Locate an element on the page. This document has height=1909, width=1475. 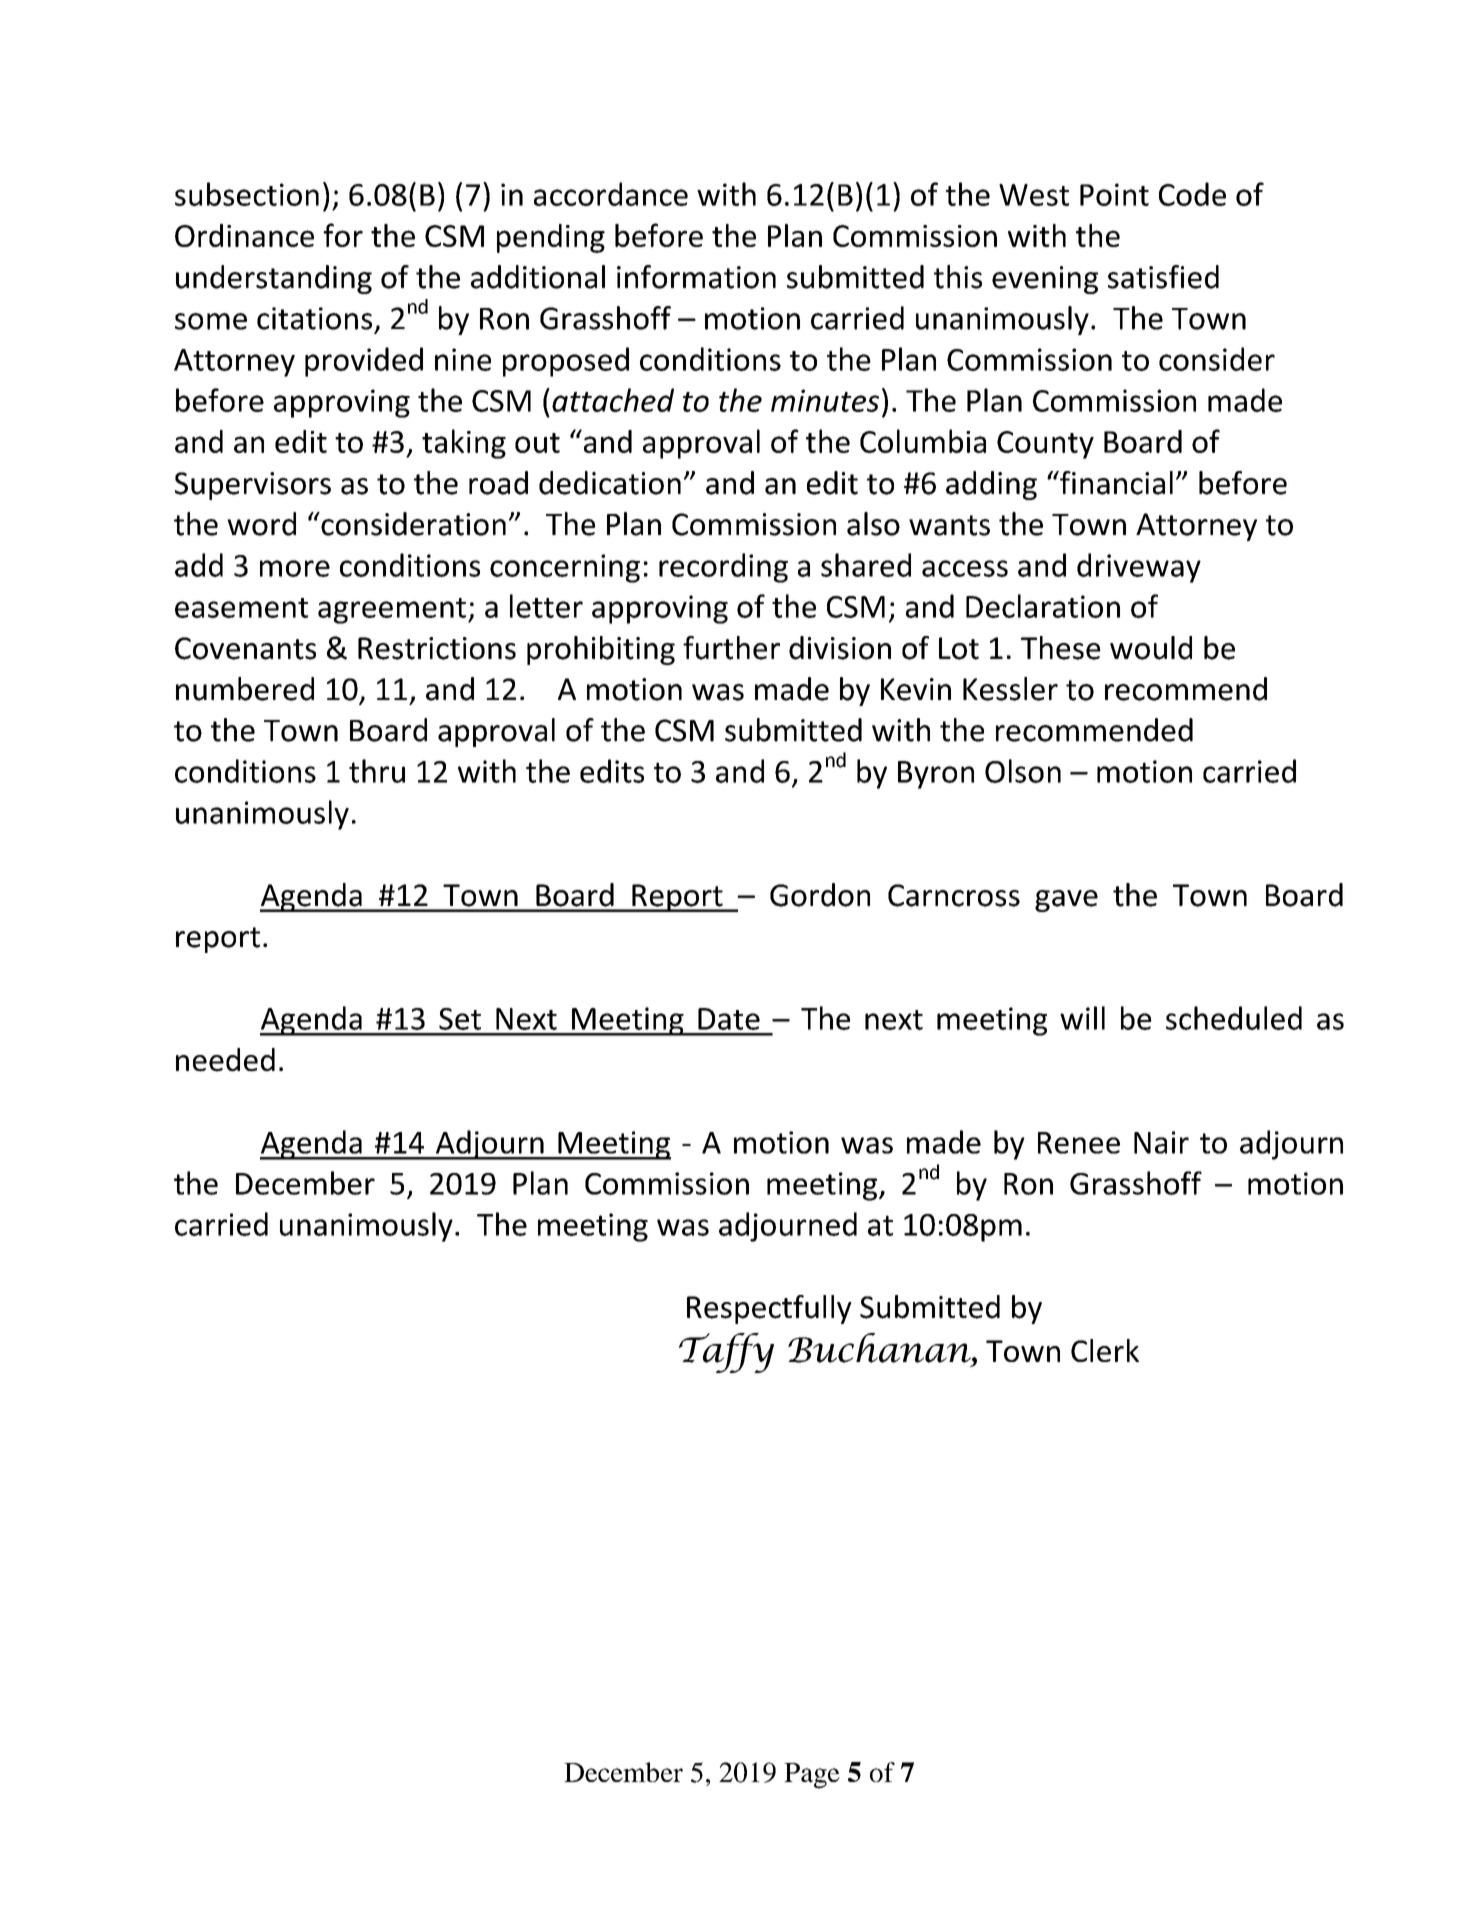
Respectfully is located at coordinates (769, 1309).
